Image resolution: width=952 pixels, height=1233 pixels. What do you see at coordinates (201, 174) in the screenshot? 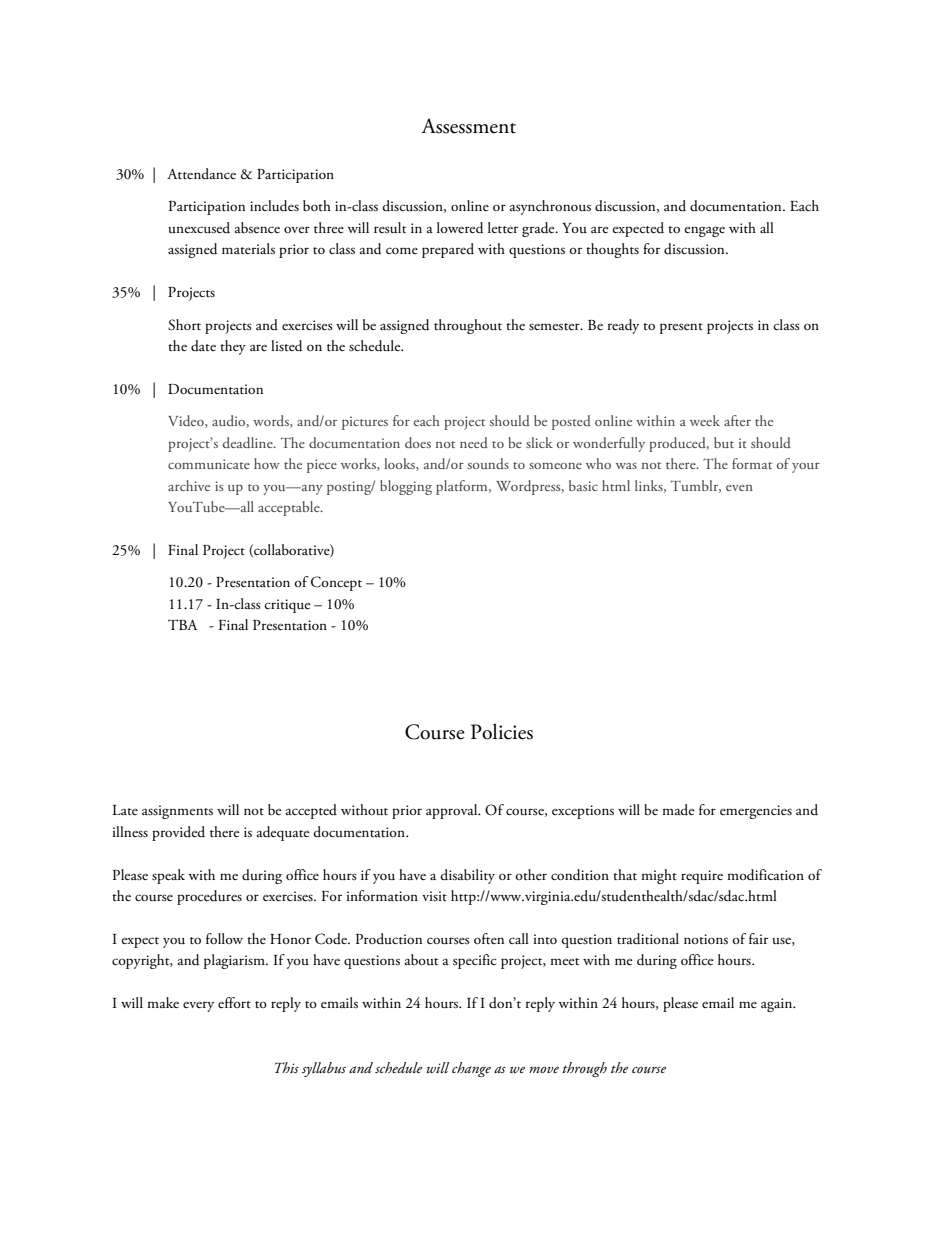
I see `Attendance` at bounding box center [201, 174].
